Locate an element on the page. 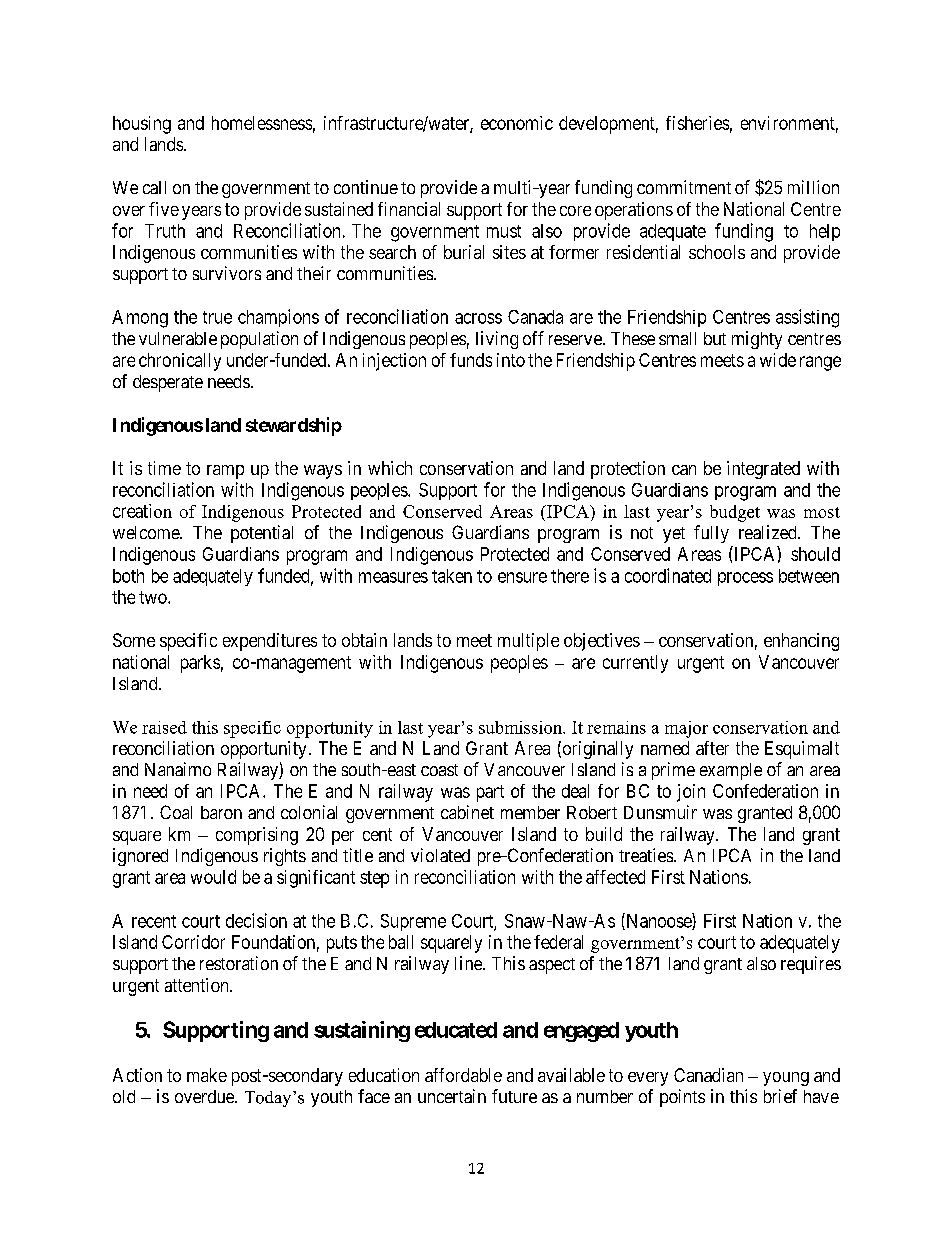 The width and height of the document is (952, 1233). submission is located at coordinates (521, 727).
